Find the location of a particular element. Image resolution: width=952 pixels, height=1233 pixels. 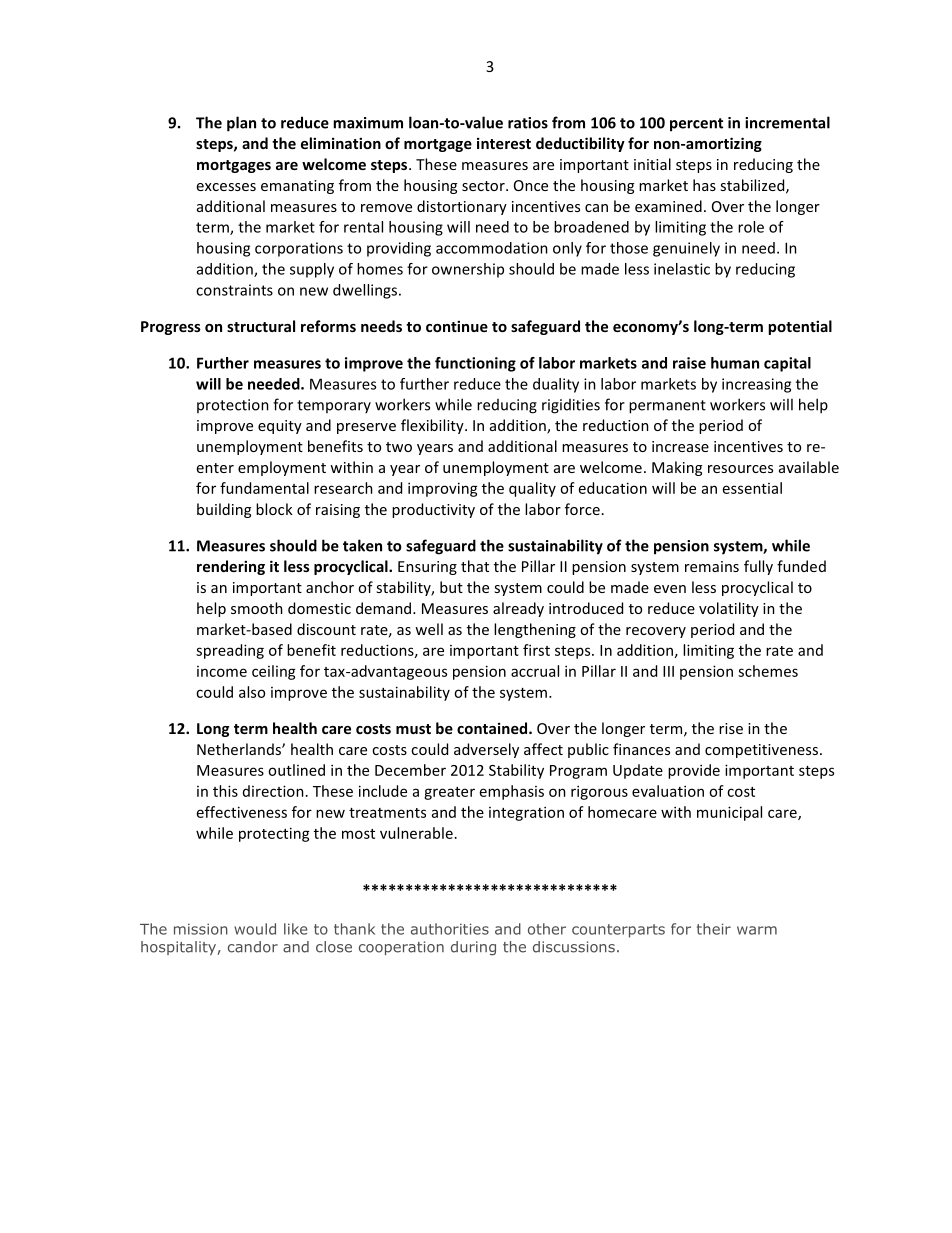

that is located at coordinates (475, 566).
